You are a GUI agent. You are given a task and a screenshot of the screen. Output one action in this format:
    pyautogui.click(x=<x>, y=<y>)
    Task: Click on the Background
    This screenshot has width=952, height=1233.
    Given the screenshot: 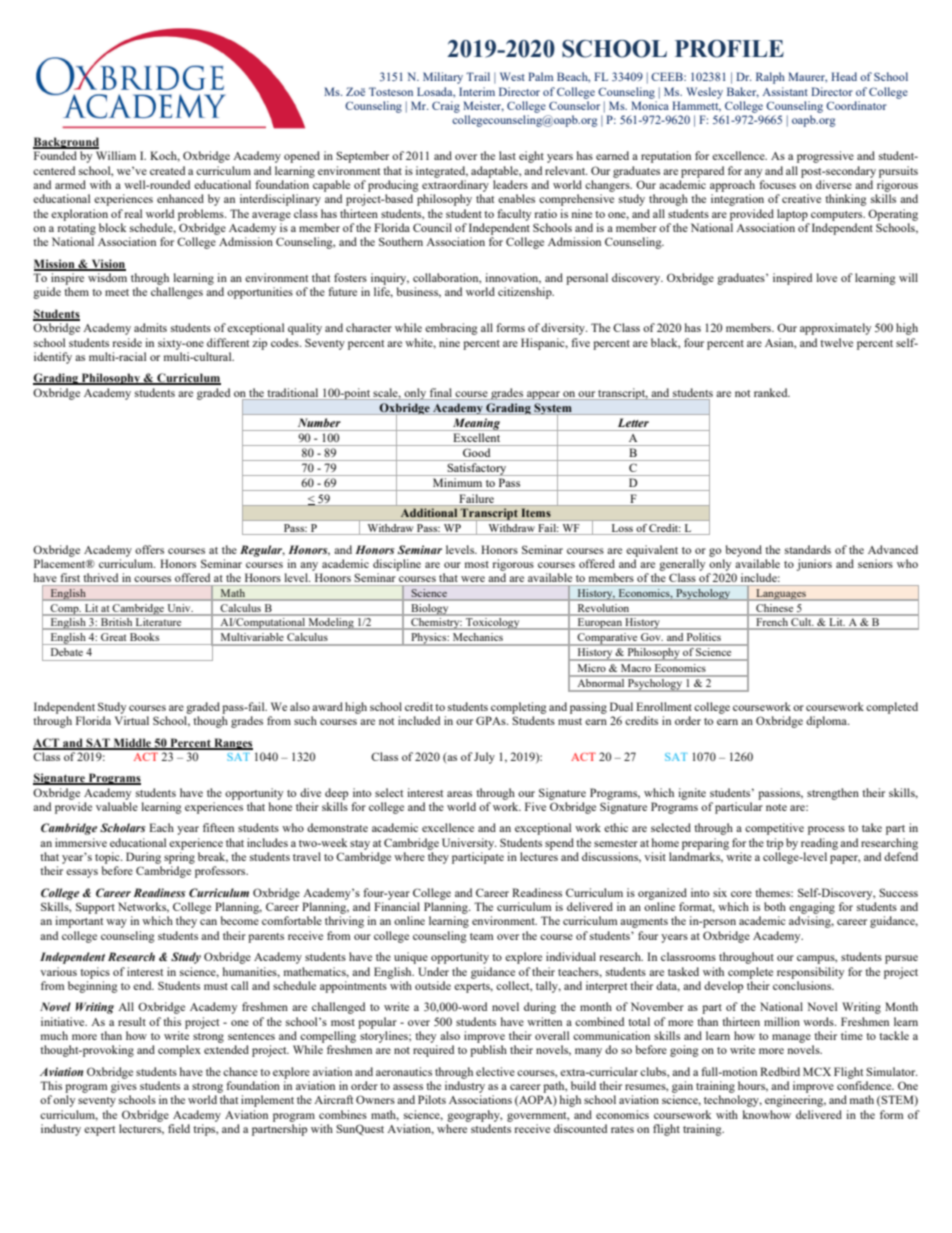 What is the action you would take?
    pyautogui.click(x=66, y=143)
